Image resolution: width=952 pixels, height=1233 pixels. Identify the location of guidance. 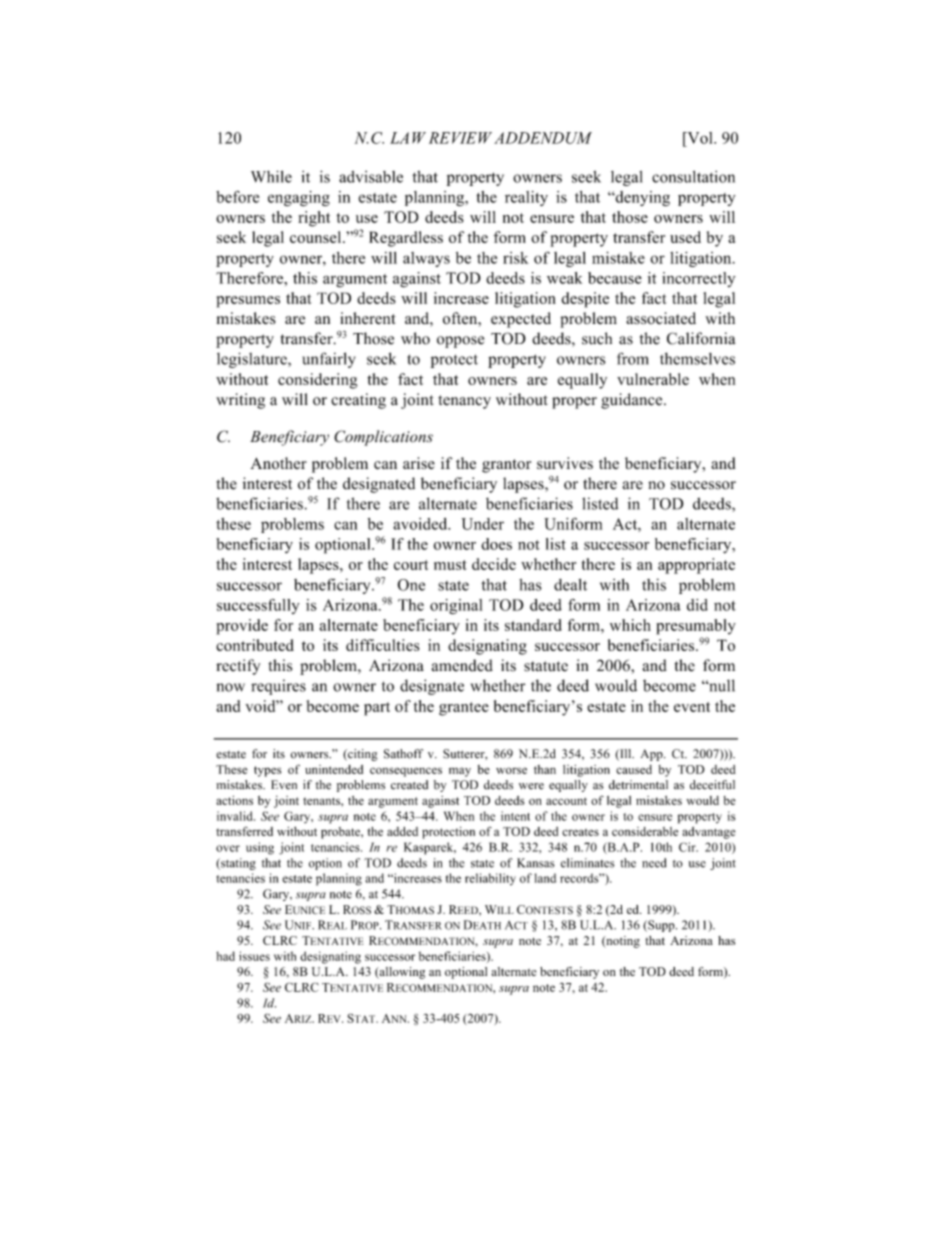
(633, 401).
